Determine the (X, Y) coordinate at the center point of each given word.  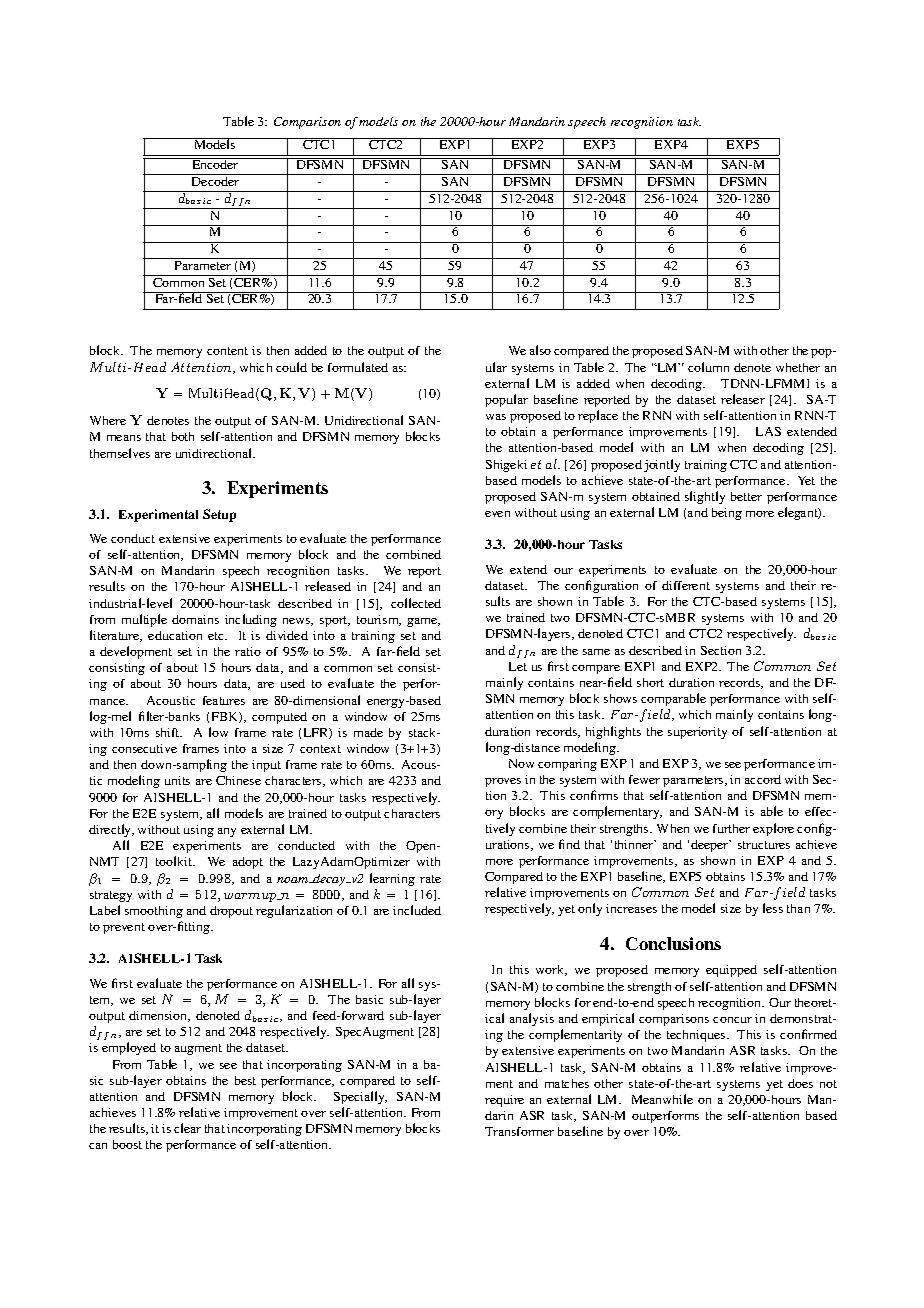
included (417, 910)
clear (187, 1128)
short (650, 682)
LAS (768, 431)
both (183, 436)
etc (217, 636)
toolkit (175, 861)
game (423, 622)
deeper (711, 846)
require (504, 1101)
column (708, 367)
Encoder (215, 163)
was (496, 417)
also (540, 350)
